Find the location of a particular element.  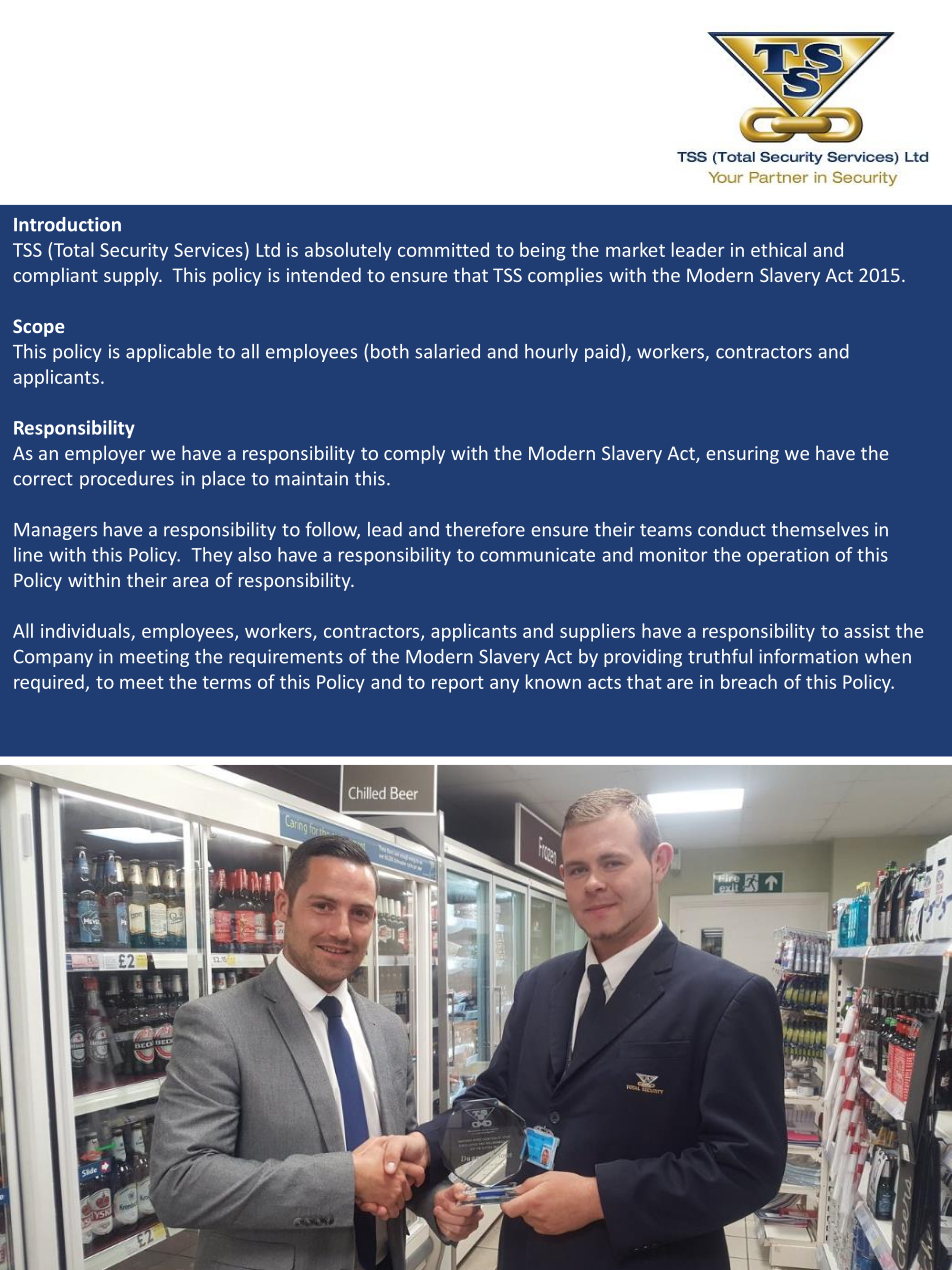

Security is located at coordinates (134, 252).
